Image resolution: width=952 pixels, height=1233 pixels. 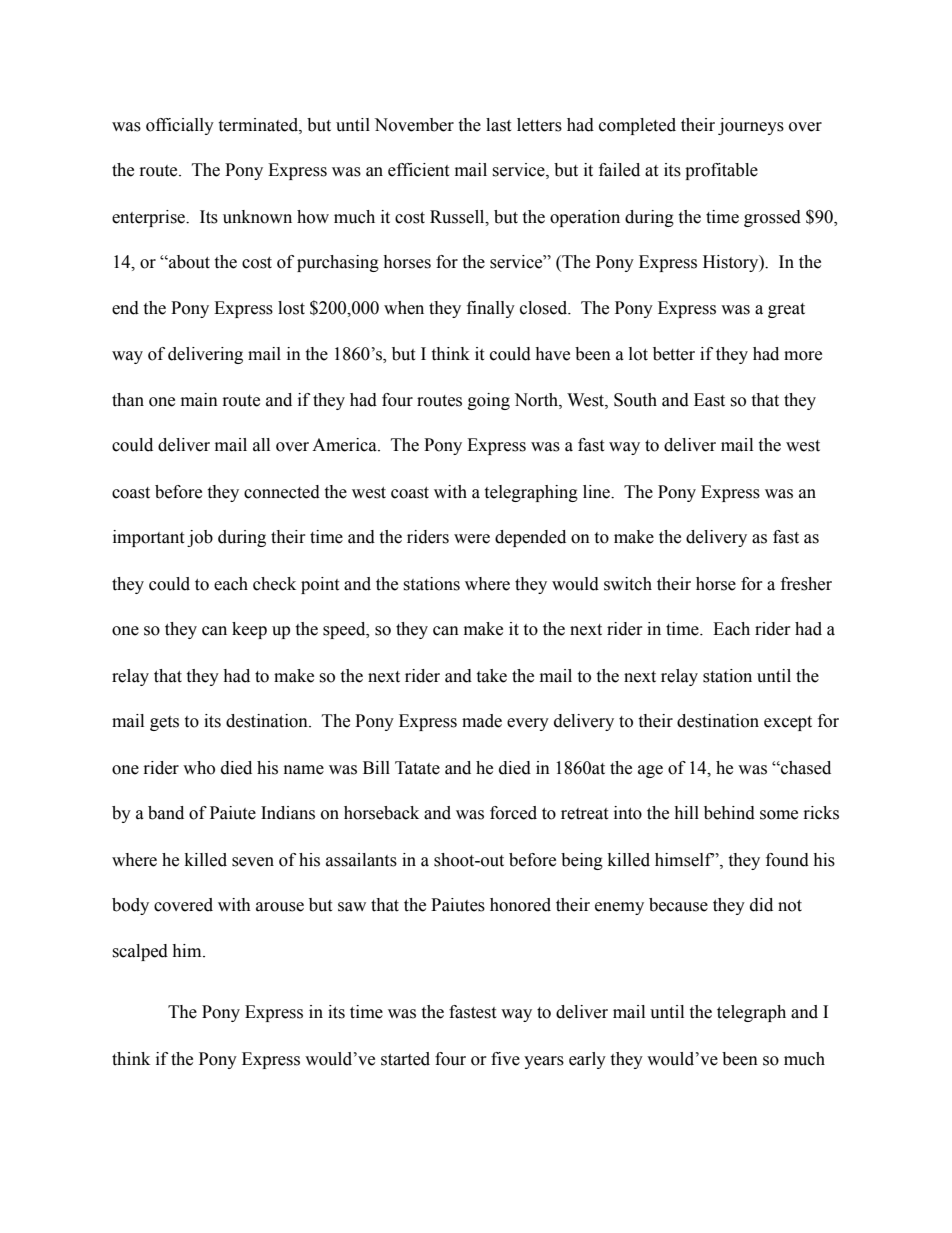 What do you see at coordinates (199, 768) in the screenshot?
I see `who` at bounding box center [199, 768].
